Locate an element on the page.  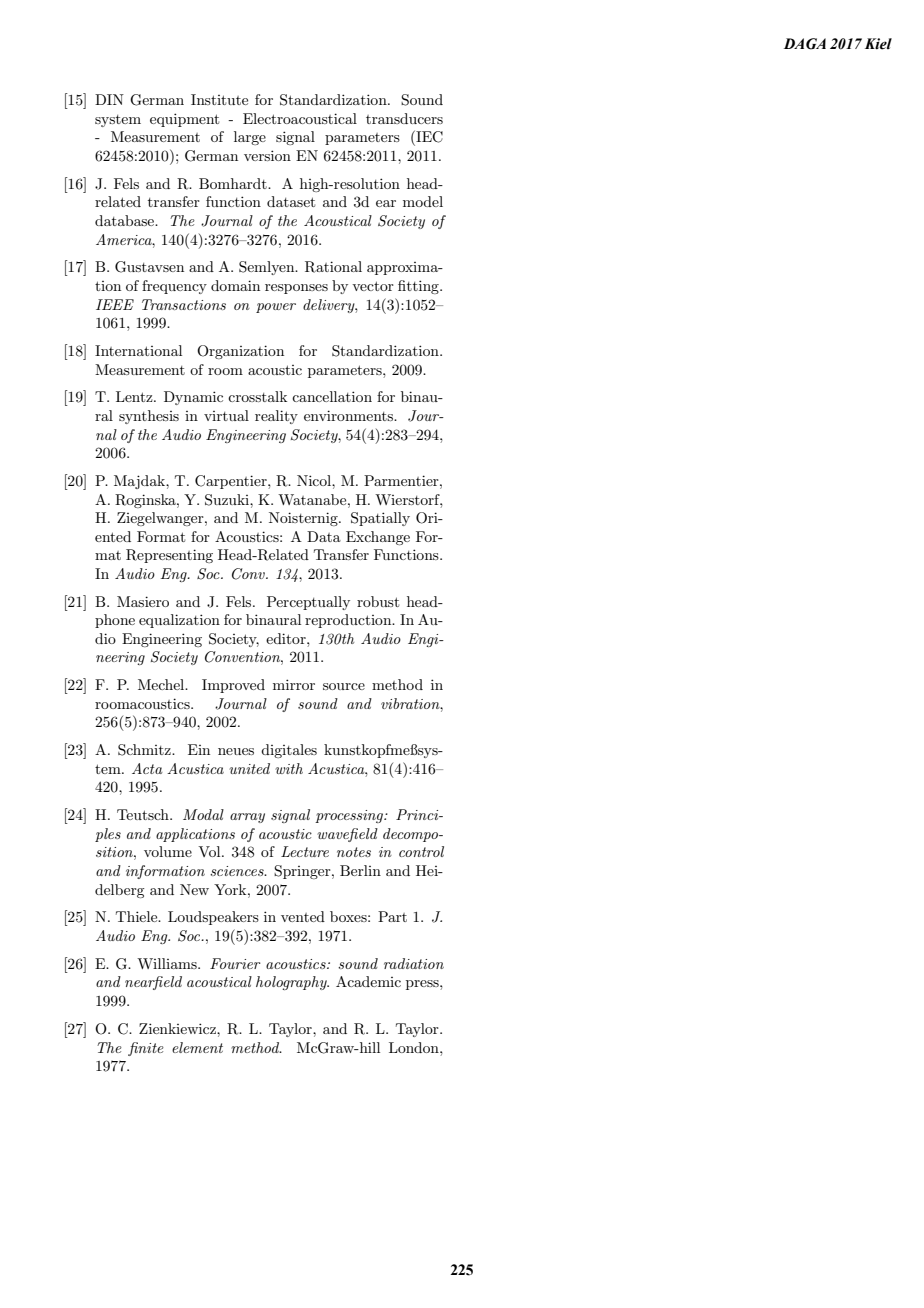
finite is located at coordinates (146, 1049).
